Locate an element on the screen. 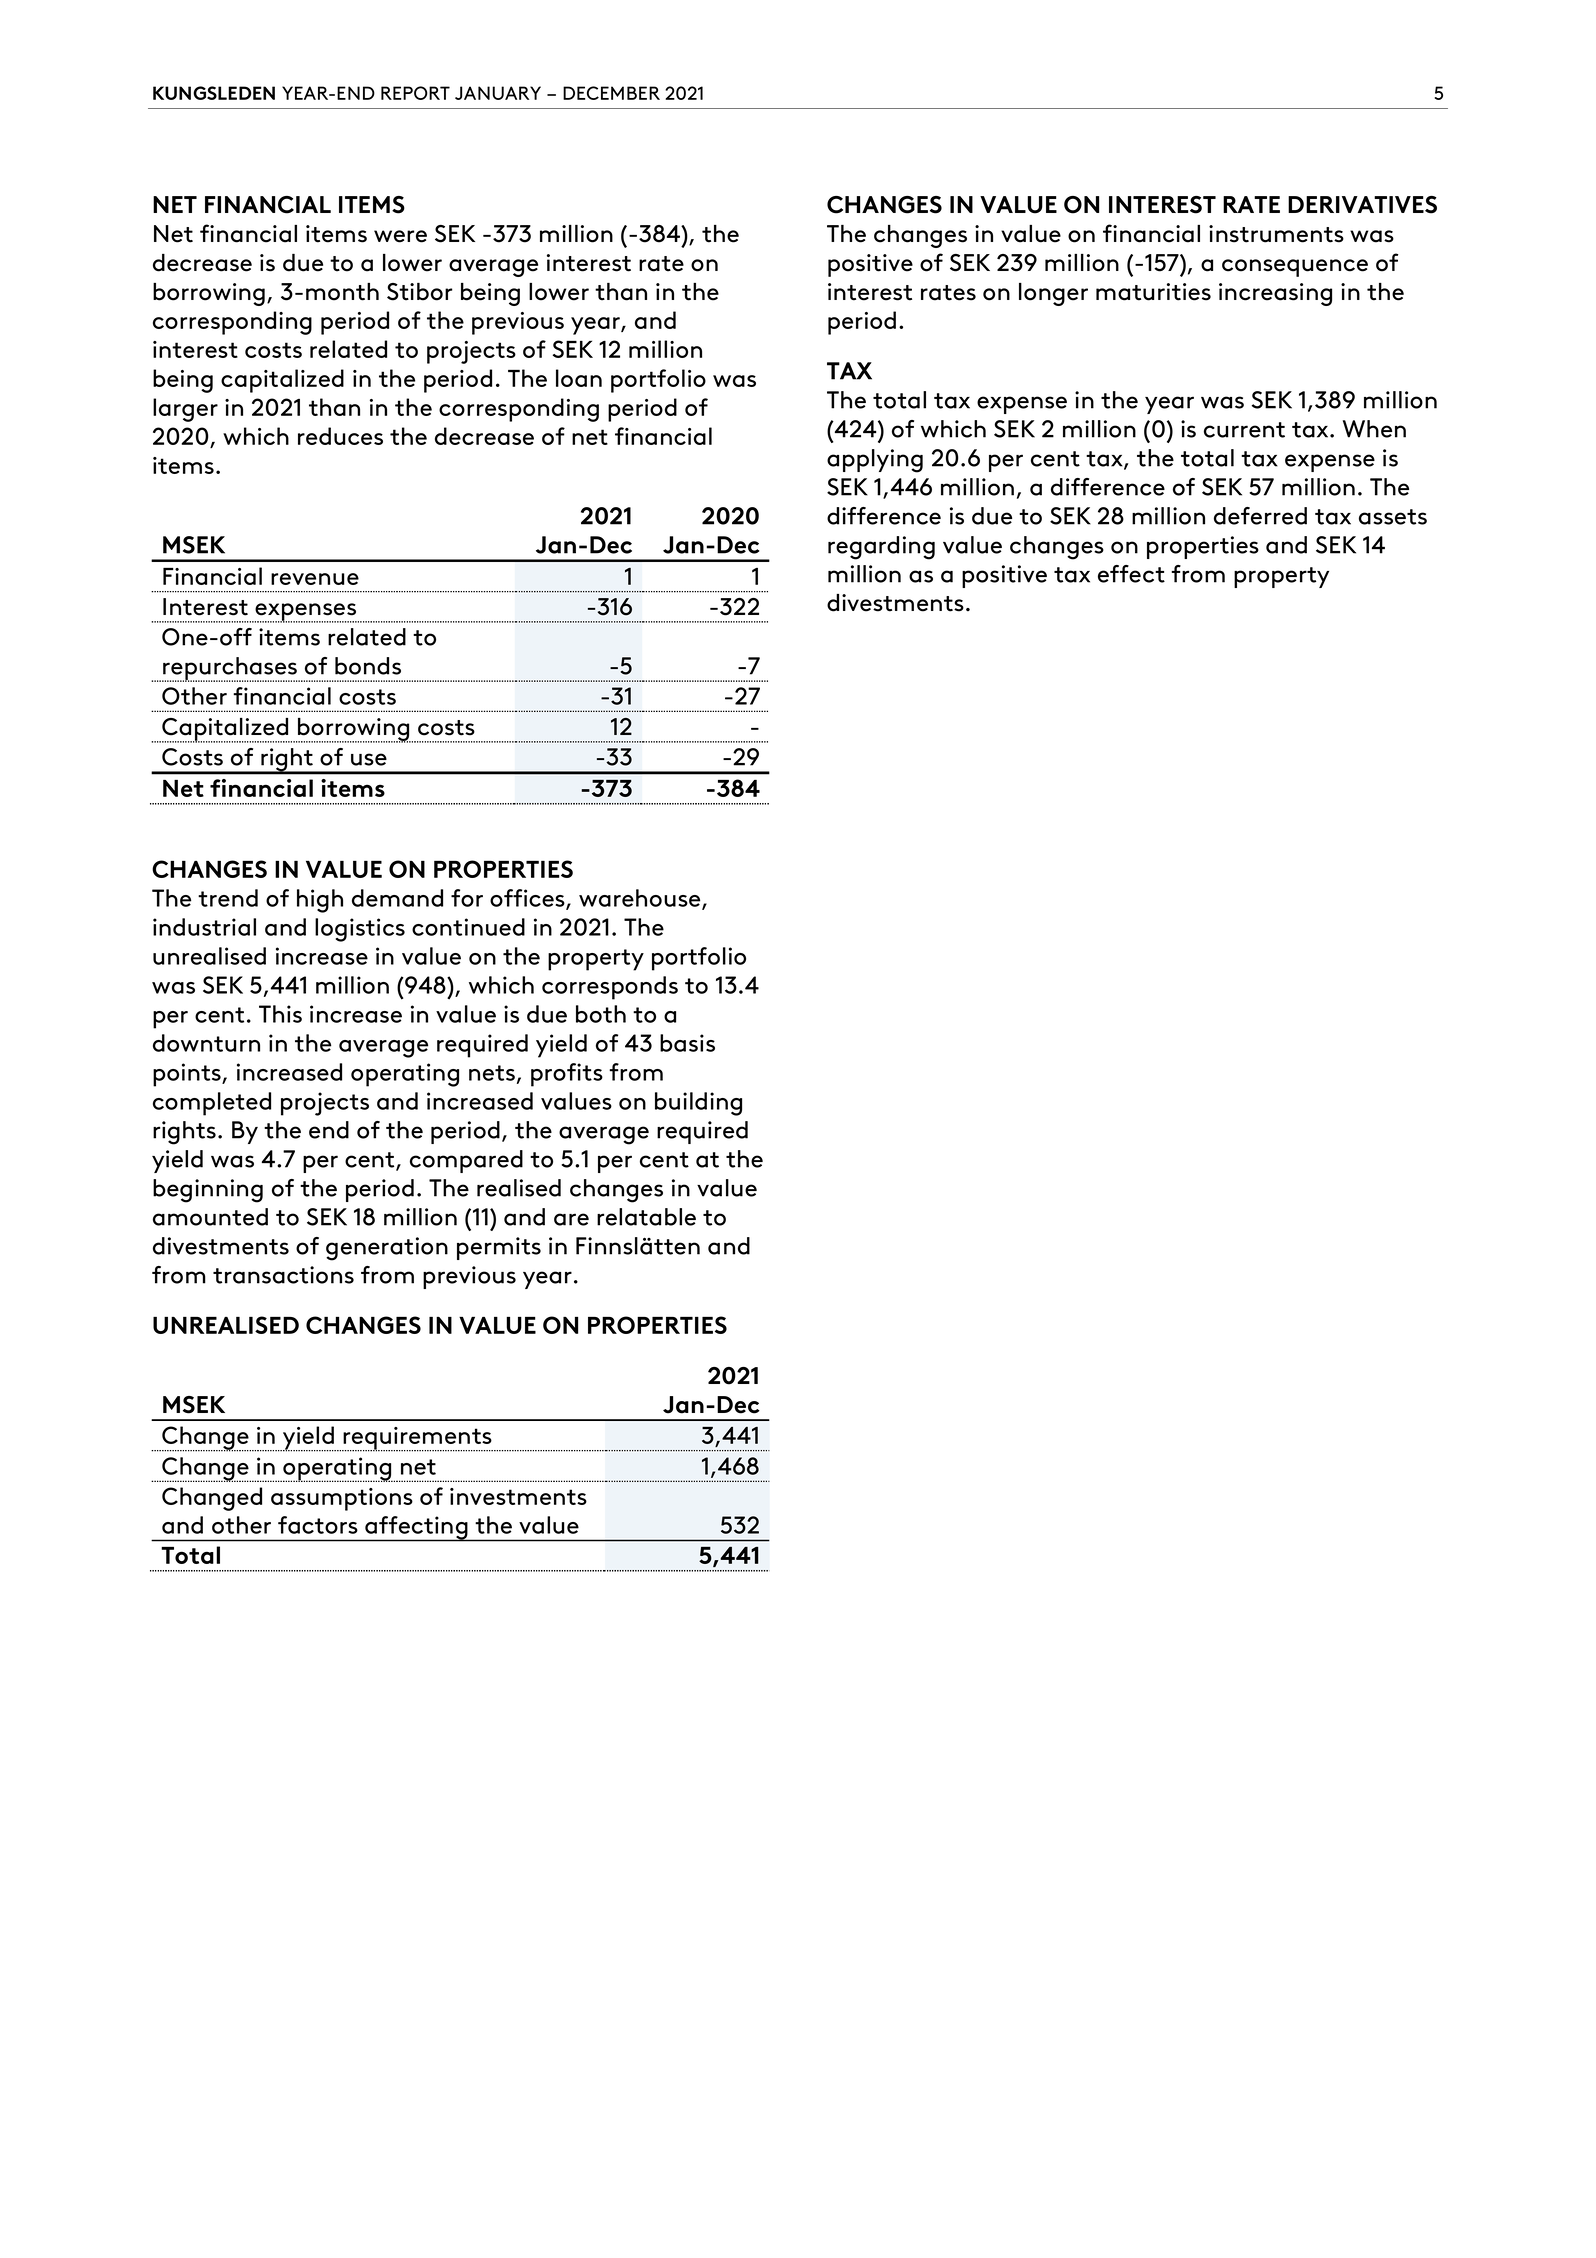  REPORT is located at coordinates (415, 93).
